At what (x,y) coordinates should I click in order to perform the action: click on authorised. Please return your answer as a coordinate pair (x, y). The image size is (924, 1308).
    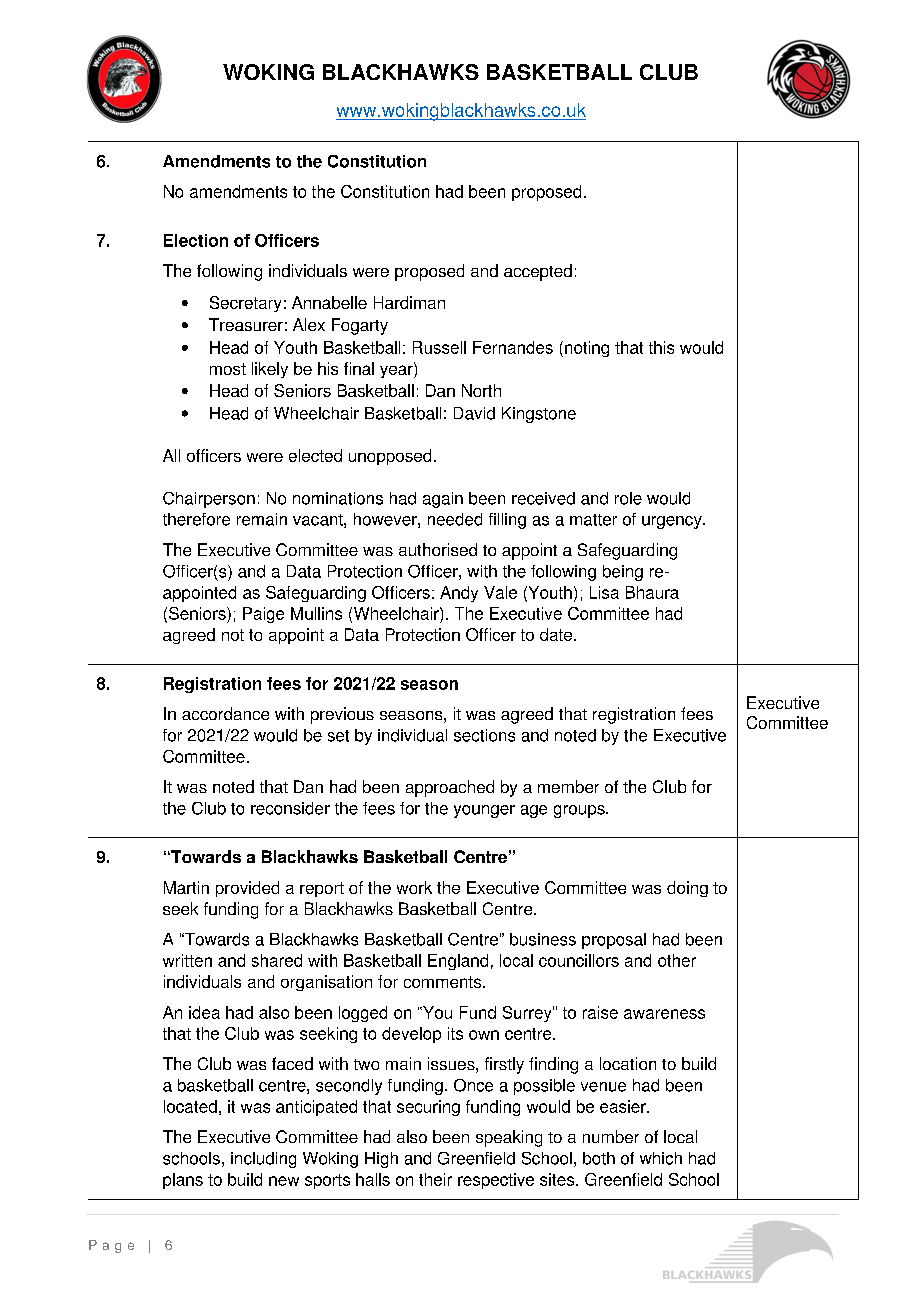
    Looking at the image, I should click on (438, 549).
